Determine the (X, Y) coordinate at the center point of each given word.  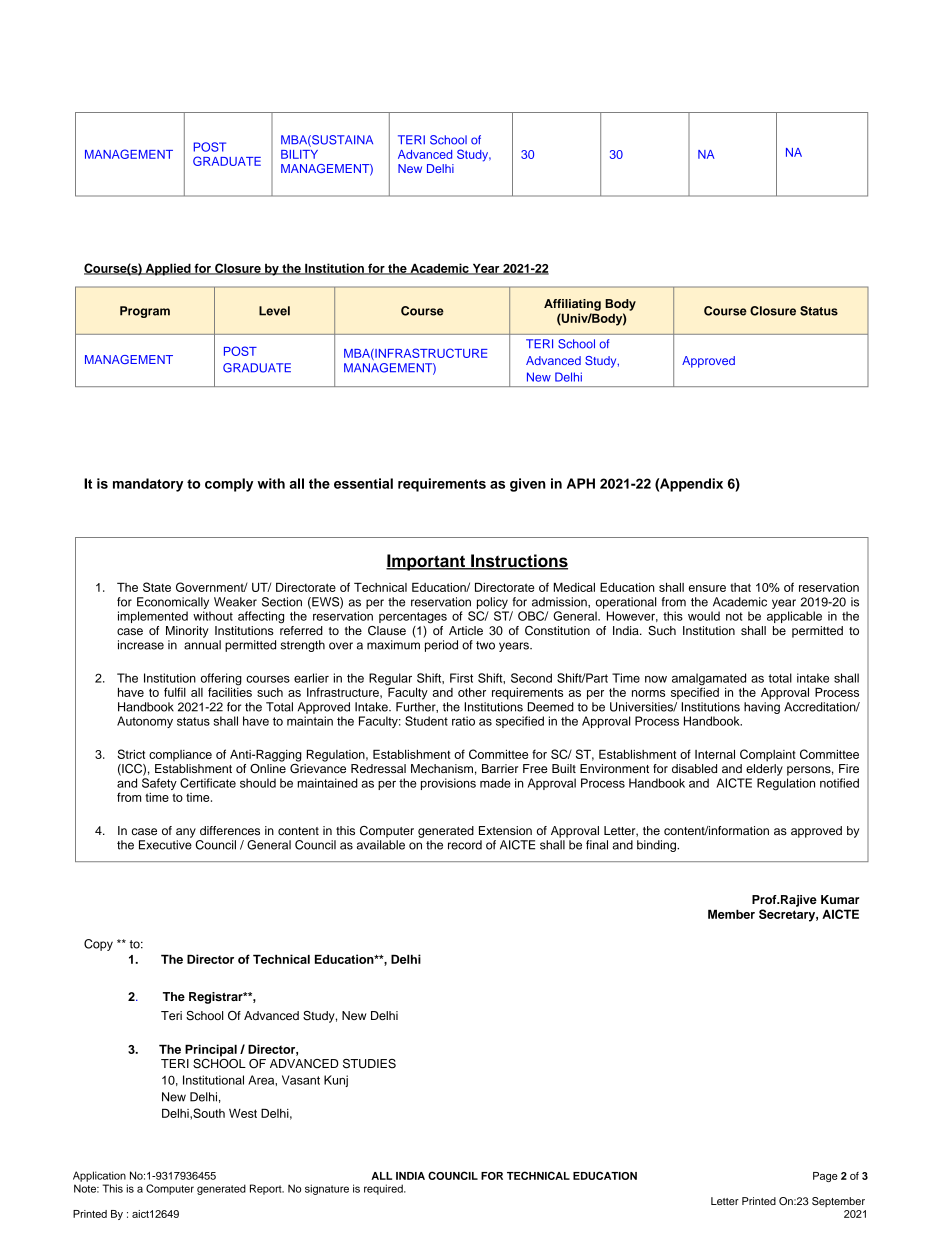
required (384, 1189)
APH (581, 483)
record (465, 845)
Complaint (768, 755)
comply (229, 485)
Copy (98, 945)
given (528, 485)
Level (274, 311)
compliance (180, 756)
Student (426, 721)
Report (267, 1189)
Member (731, 914)
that (740, 587)
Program (145, 312)
